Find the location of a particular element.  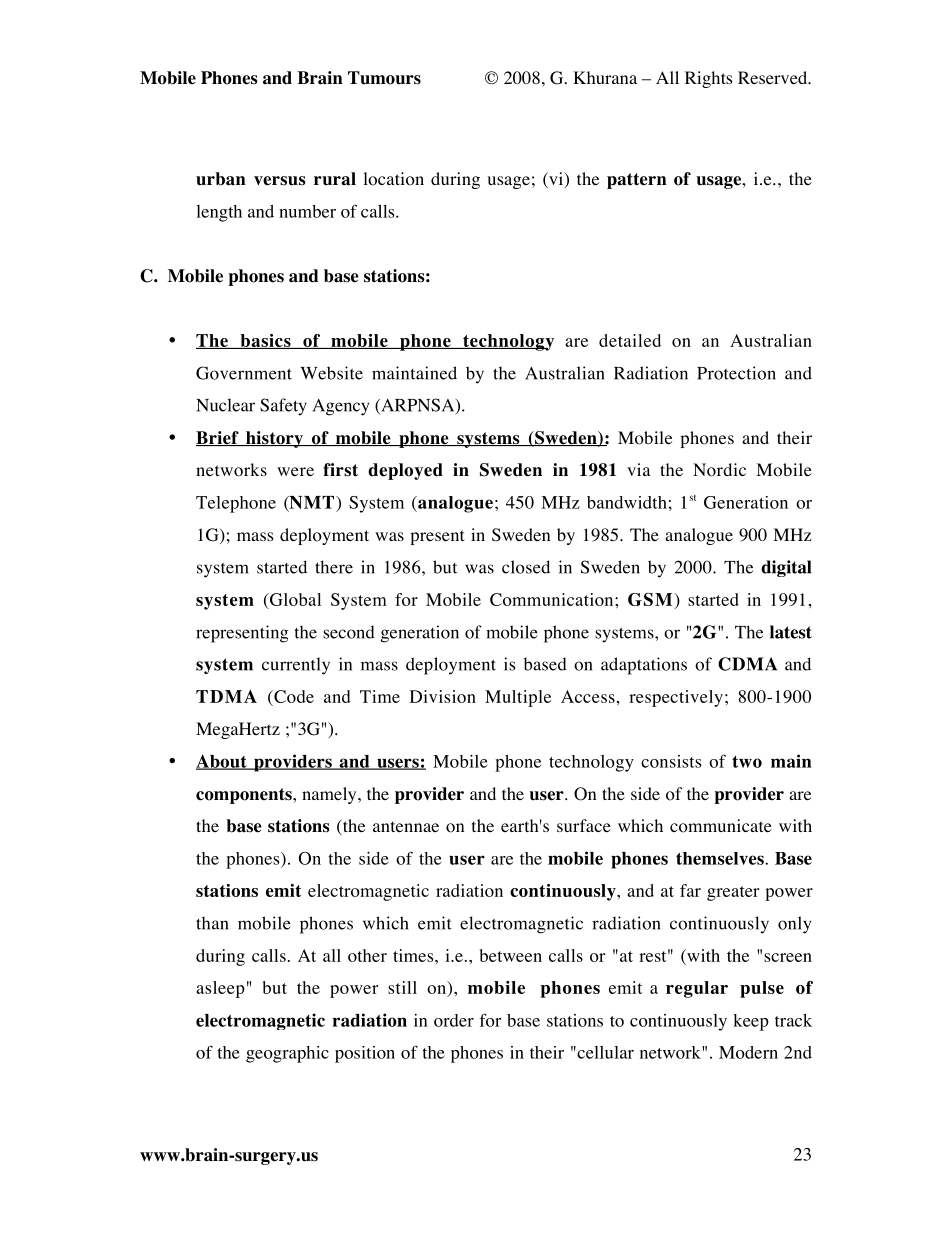

deployed is located at coordinates (405, 471).
